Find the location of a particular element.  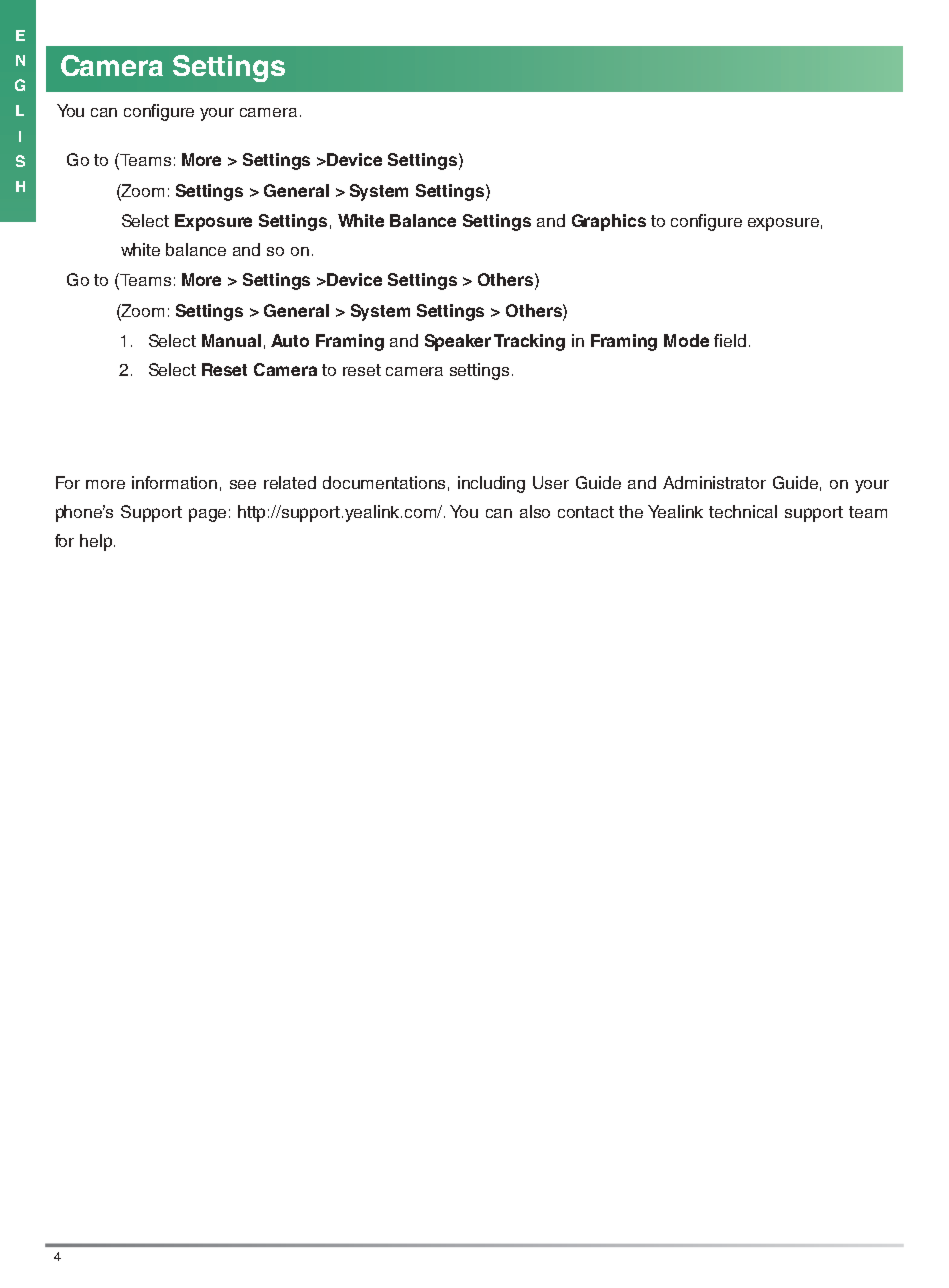

field is located at coordinates (730, 340).
